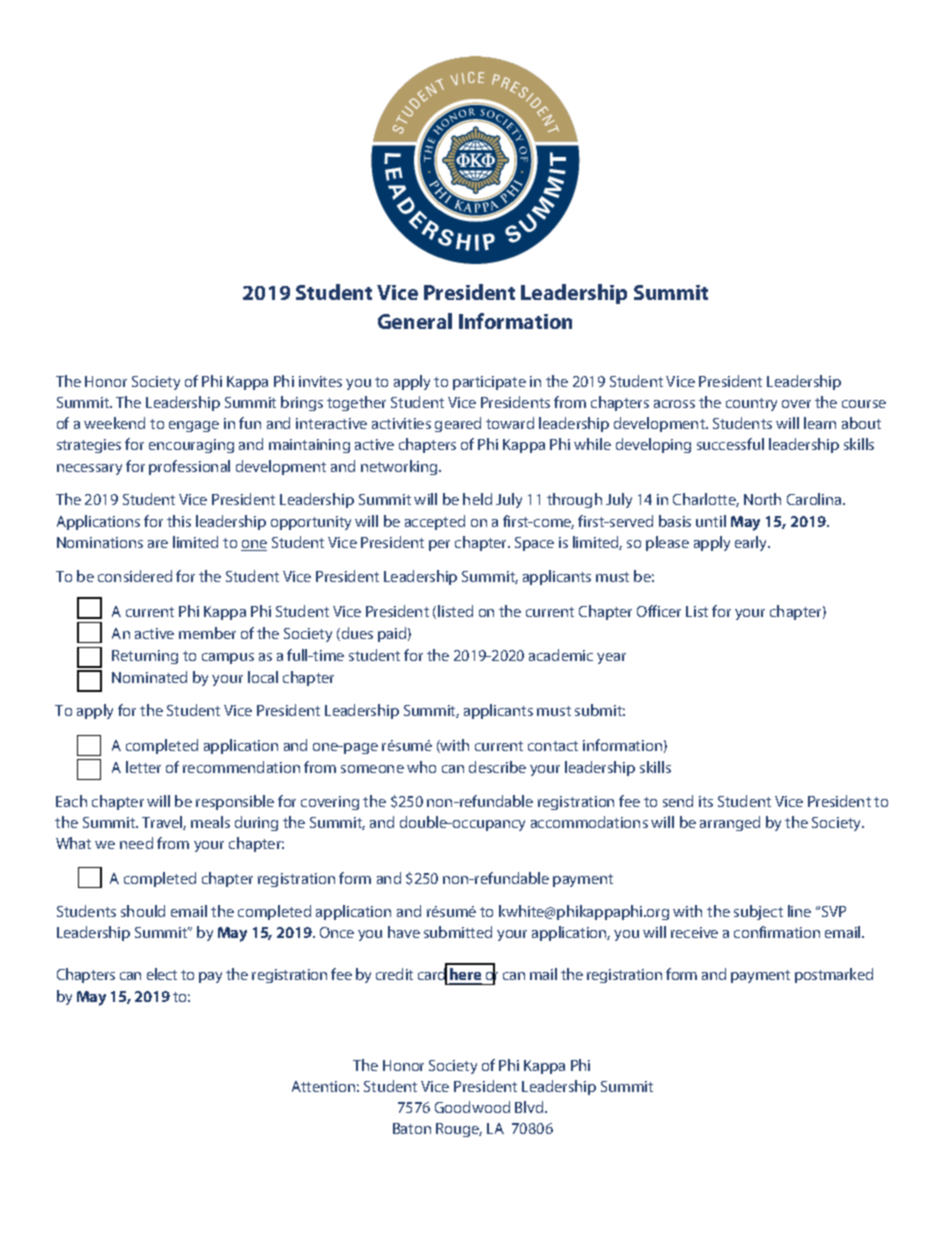 This page has height=1233, width=952. I want to click on this, so click(179, 521).
